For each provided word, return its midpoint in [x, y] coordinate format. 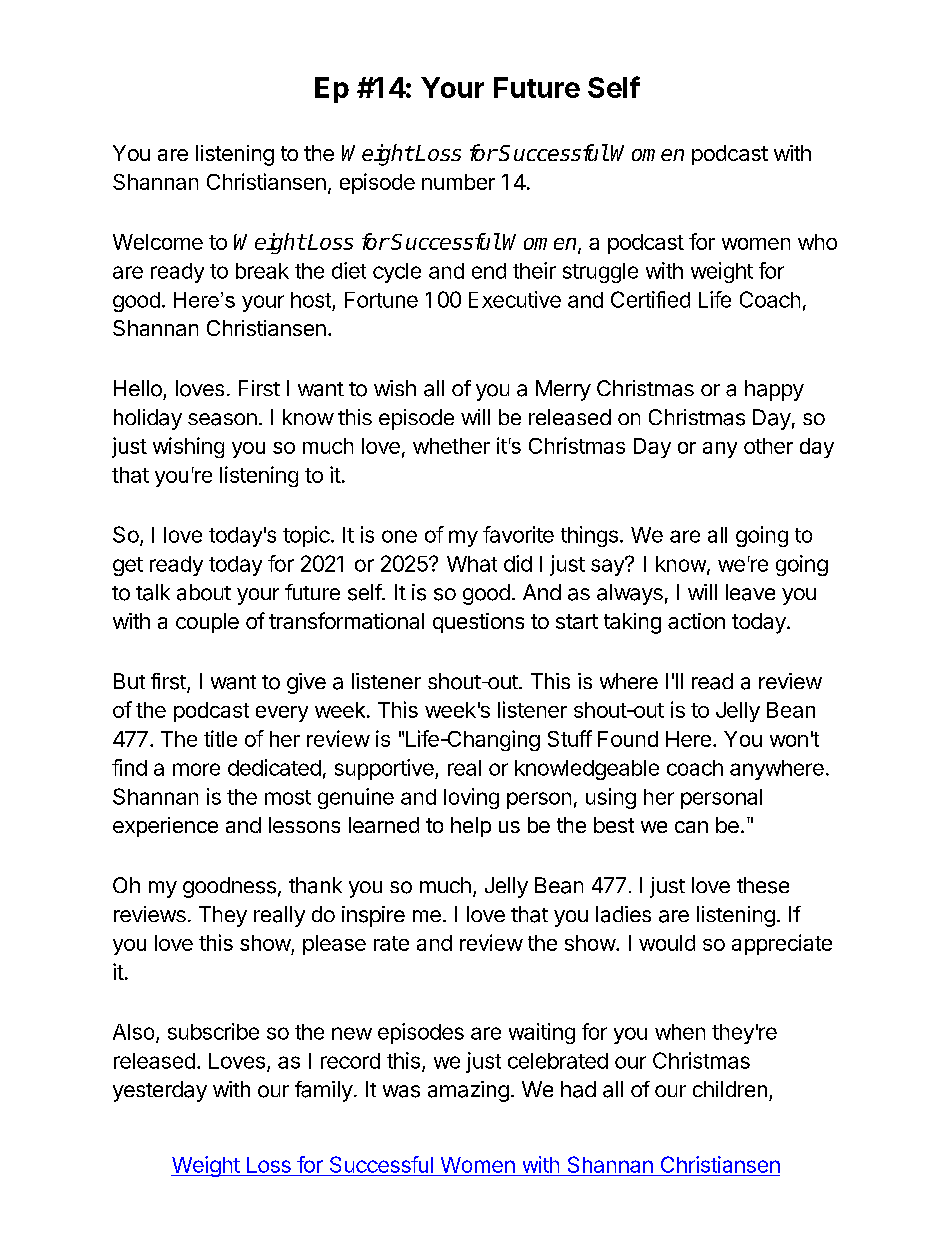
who [817, 242]
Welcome [158, 242]
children [730, 1089]
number [458, 182]
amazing [468, 1091]
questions [478, 623]
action [696, 621]
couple [207, 623]
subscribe [213, 1031]
